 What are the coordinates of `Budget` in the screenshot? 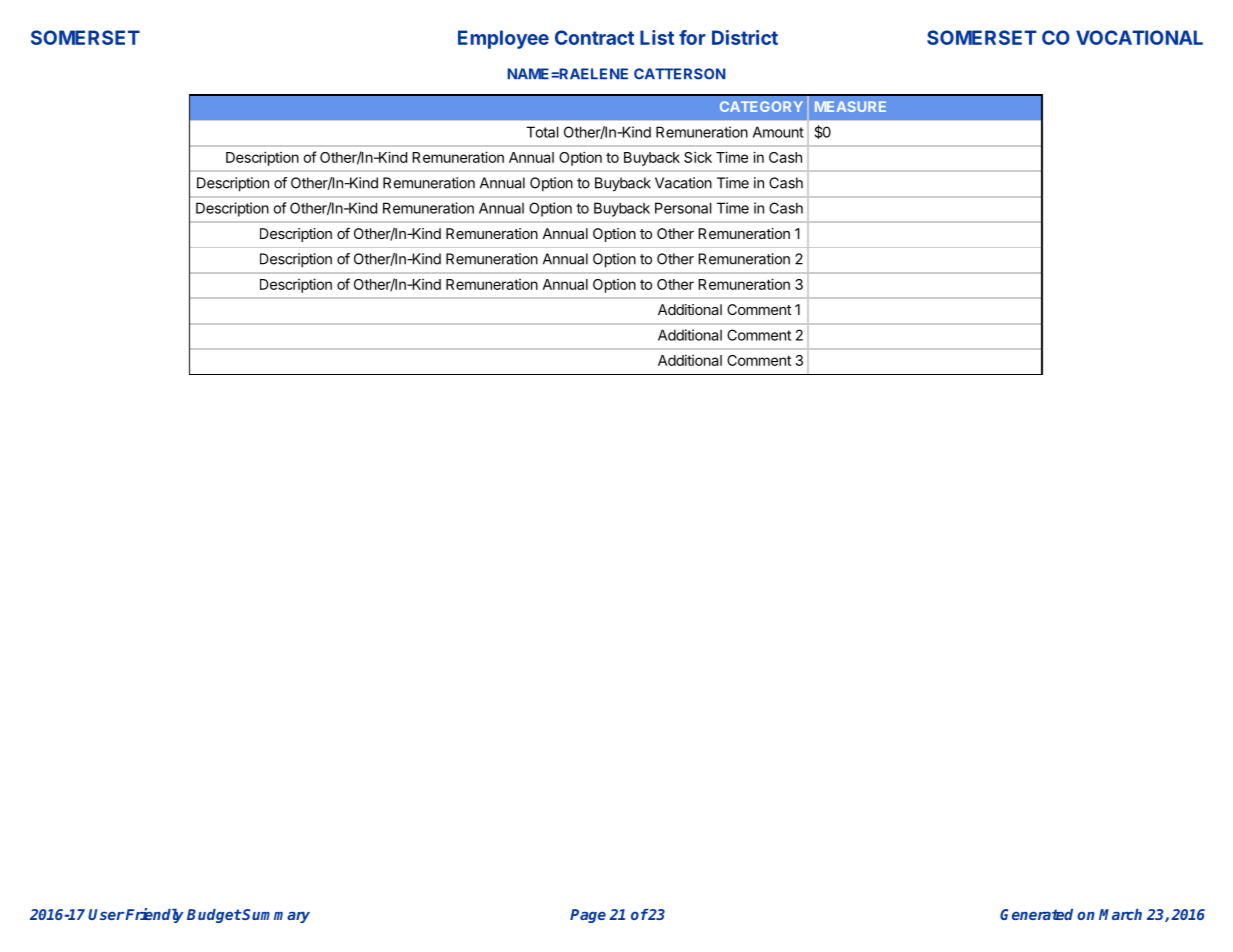 It's located at (214, 916).
